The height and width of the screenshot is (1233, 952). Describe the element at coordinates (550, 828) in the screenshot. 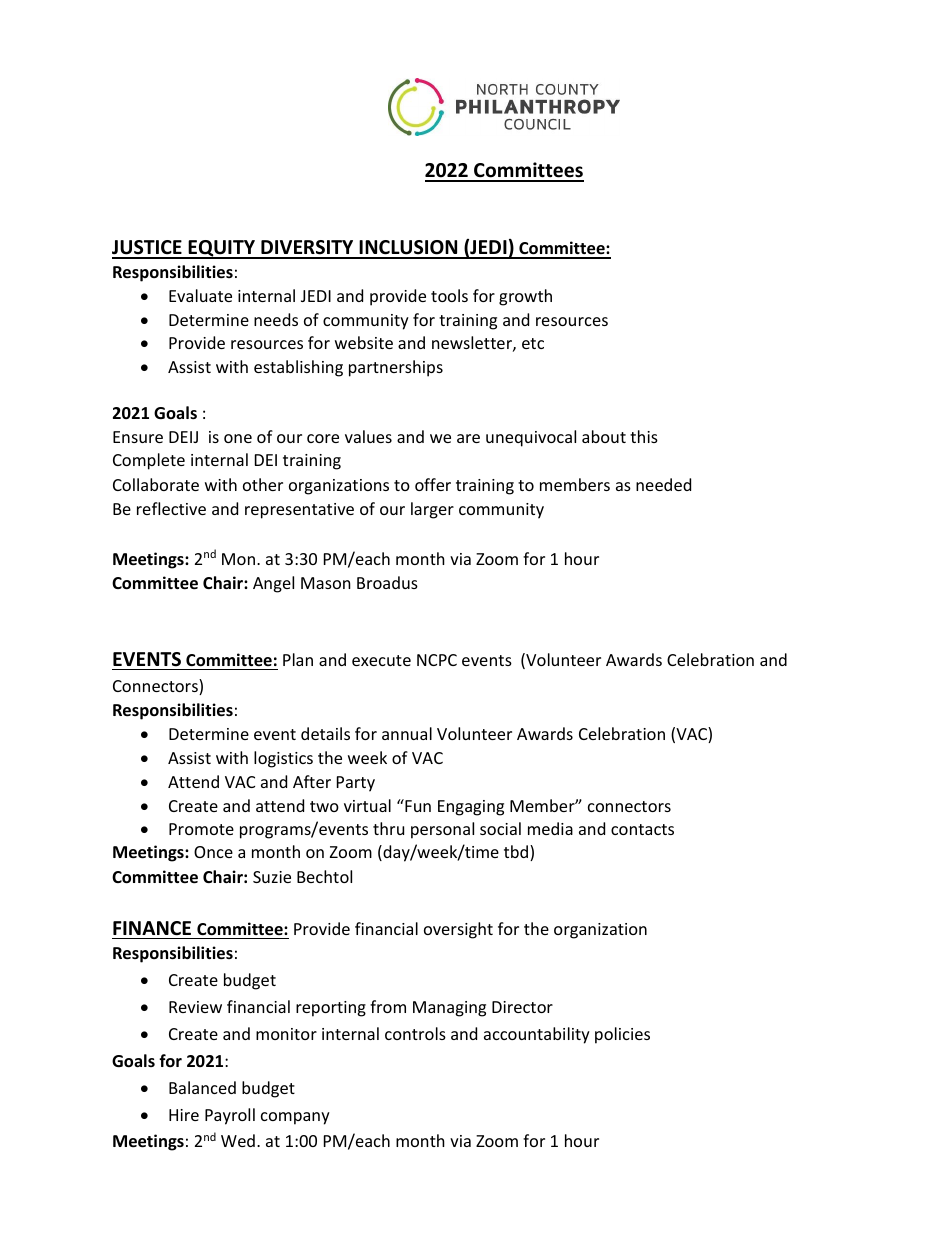

I see `media` at that location.
